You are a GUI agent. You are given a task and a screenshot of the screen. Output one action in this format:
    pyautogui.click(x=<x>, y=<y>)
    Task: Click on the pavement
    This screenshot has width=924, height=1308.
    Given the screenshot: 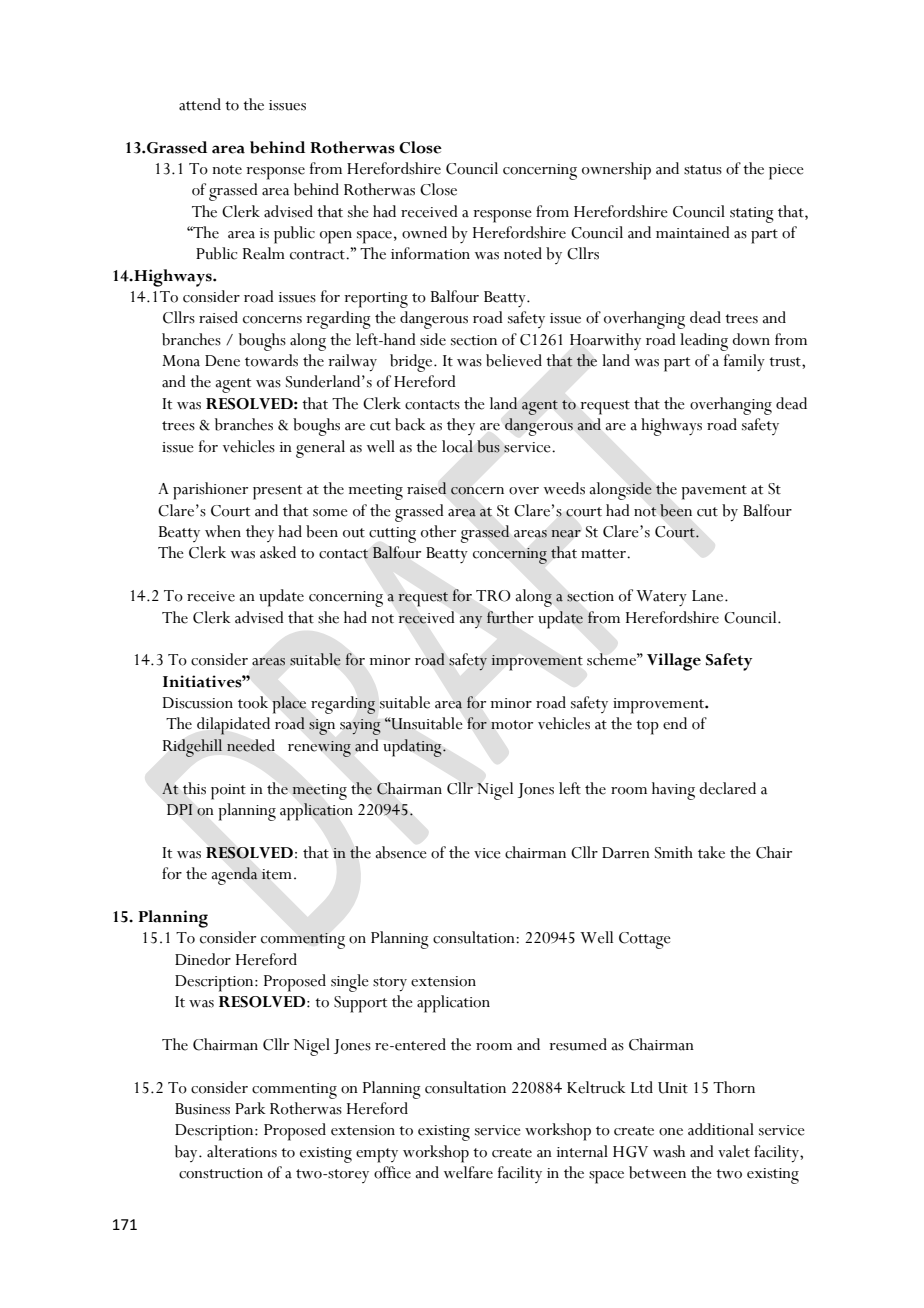 What is the action you would take?
    pyautogui.click(x=714, y=492)
